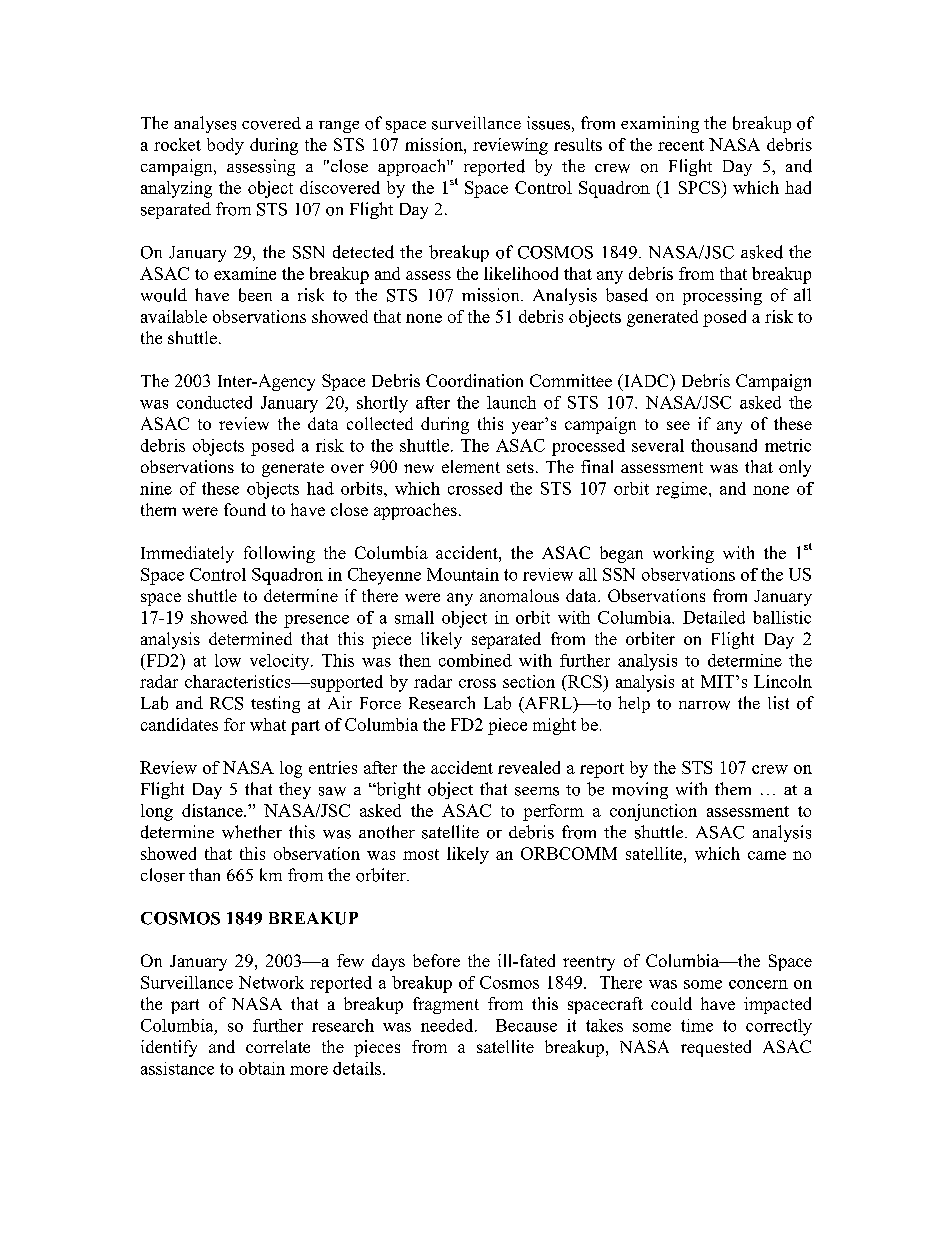 The image size is (952, 1233). Describe the element at coordinates (681, 145) in the image. I see `recent` at that location.
